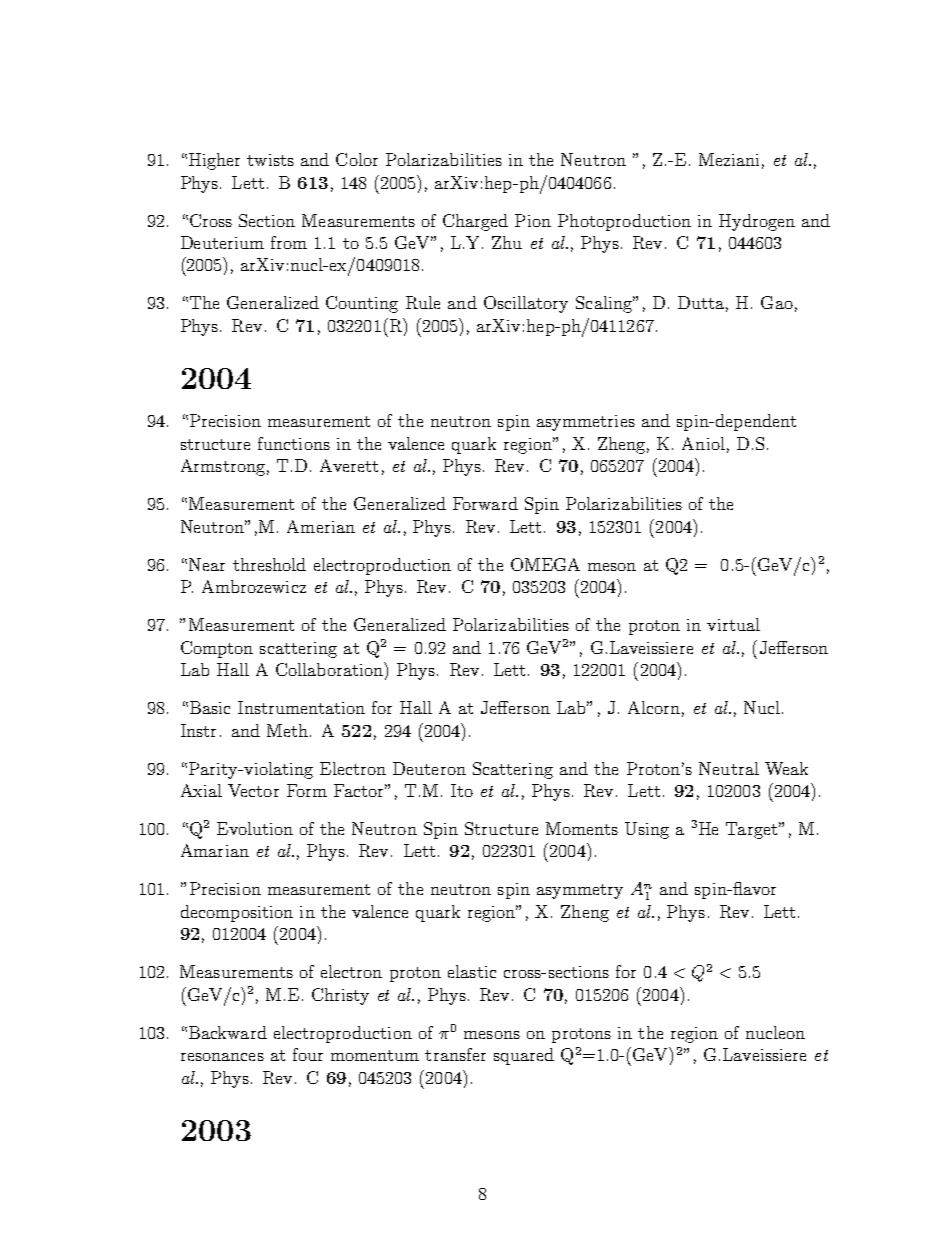 Image resolution: width=952 pixels, height=1233 pixels. I want to click on squared, so click(524, 1056).
